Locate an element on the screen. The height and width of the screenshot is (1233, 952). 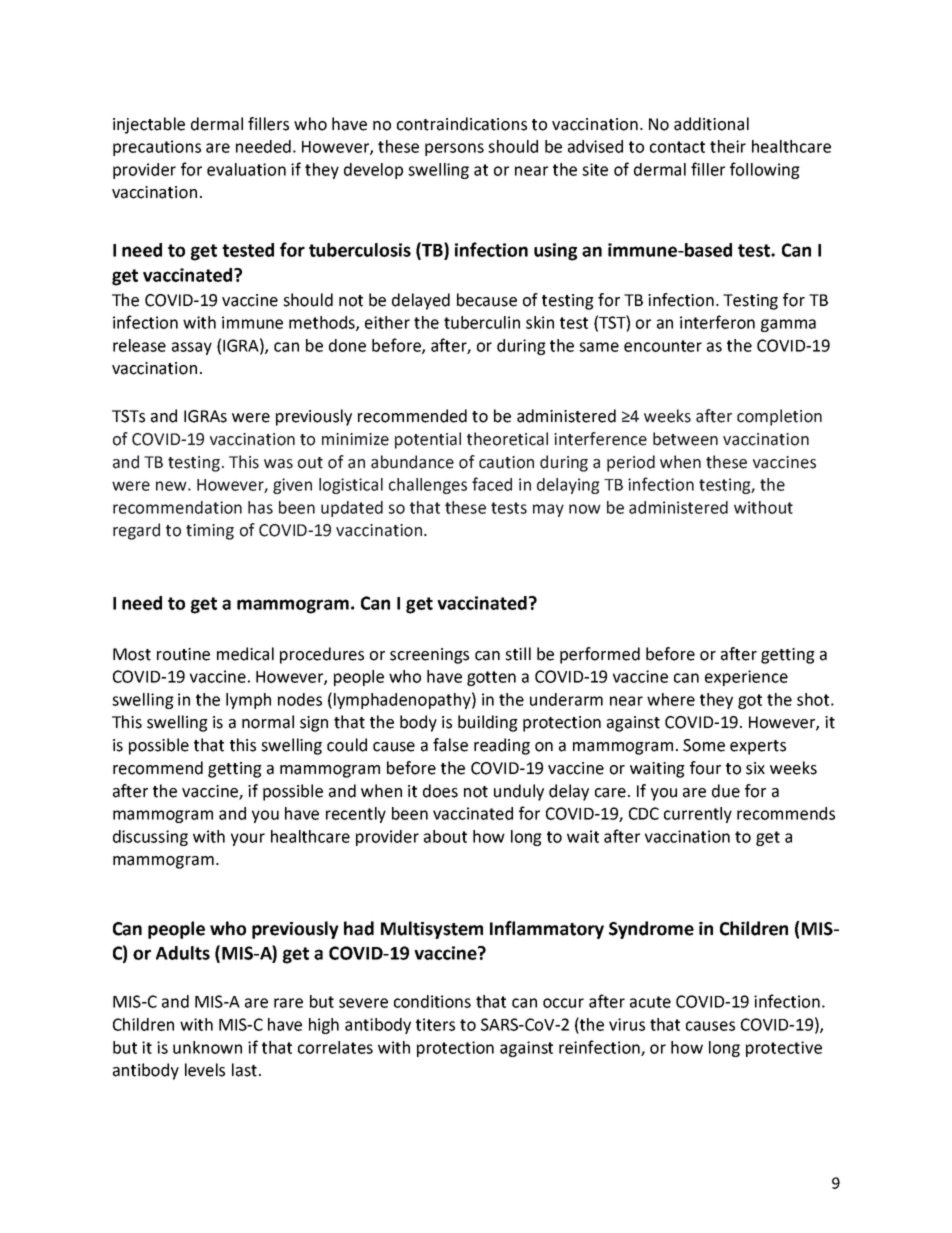
evaluation is located at coordinates (246, 169).
